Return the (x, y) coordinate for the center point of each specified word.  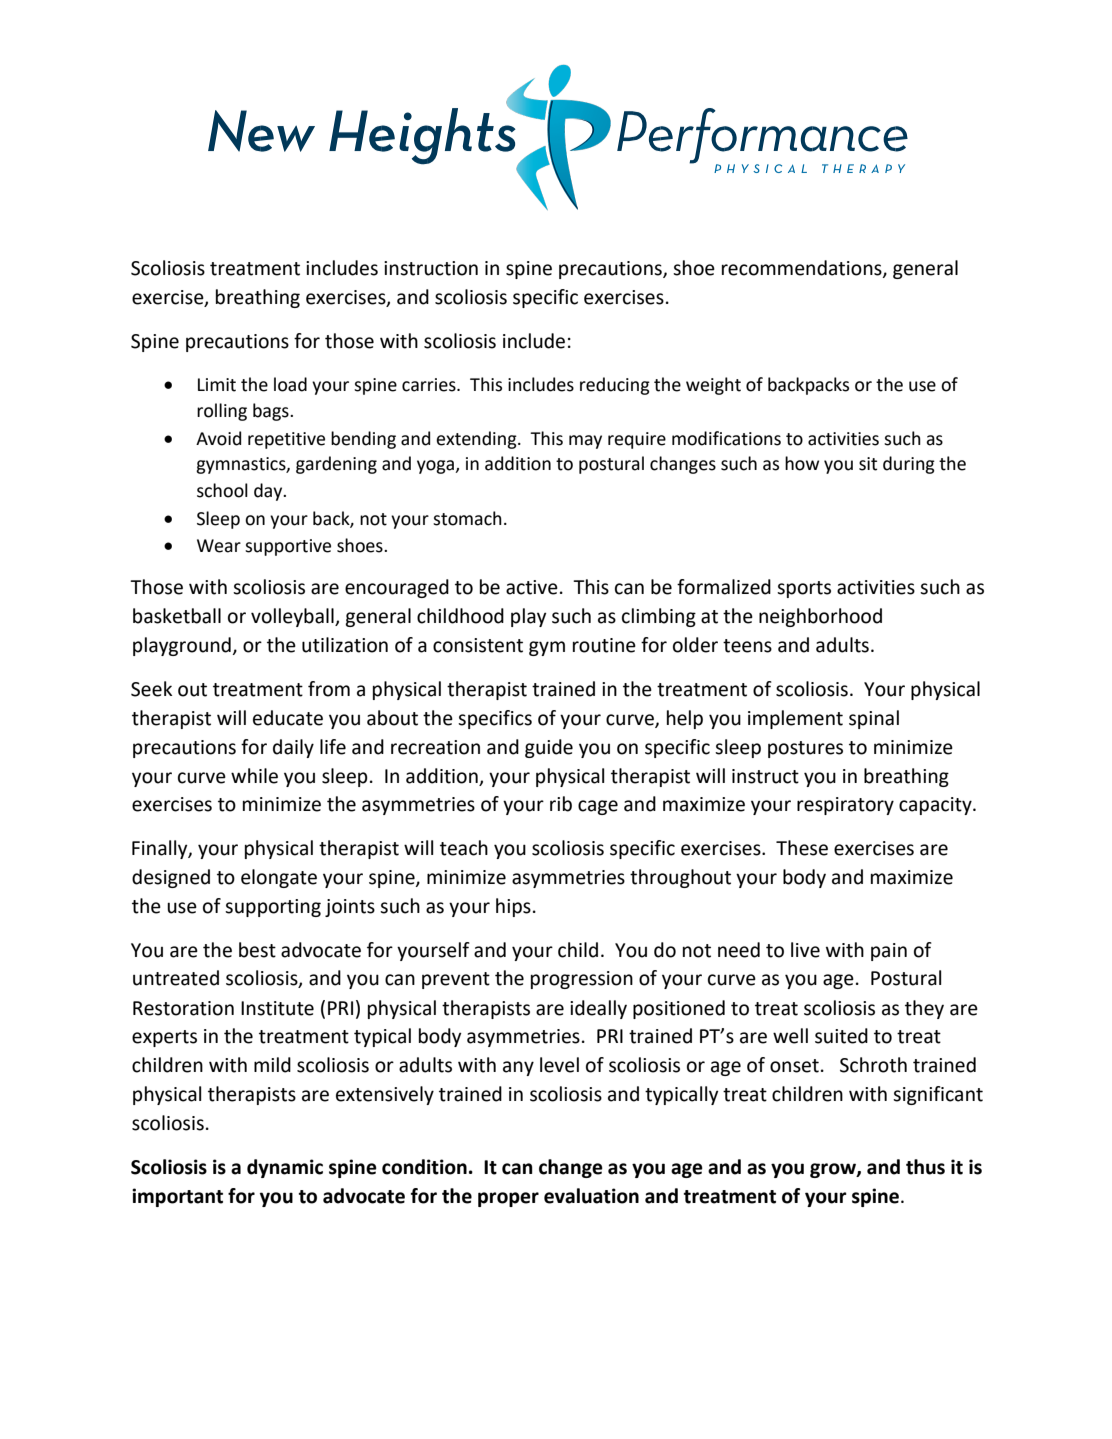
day (269, 492)
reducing (615, 386)
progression (582, 980)
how (802, 463)
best (257, 950)
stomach (467, 518)
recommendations (803, 269)
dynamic (285, 1168)
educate (288, 718)
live (805, 950)
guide (549, 748)
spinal (874, 719)
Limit (217, 385)
